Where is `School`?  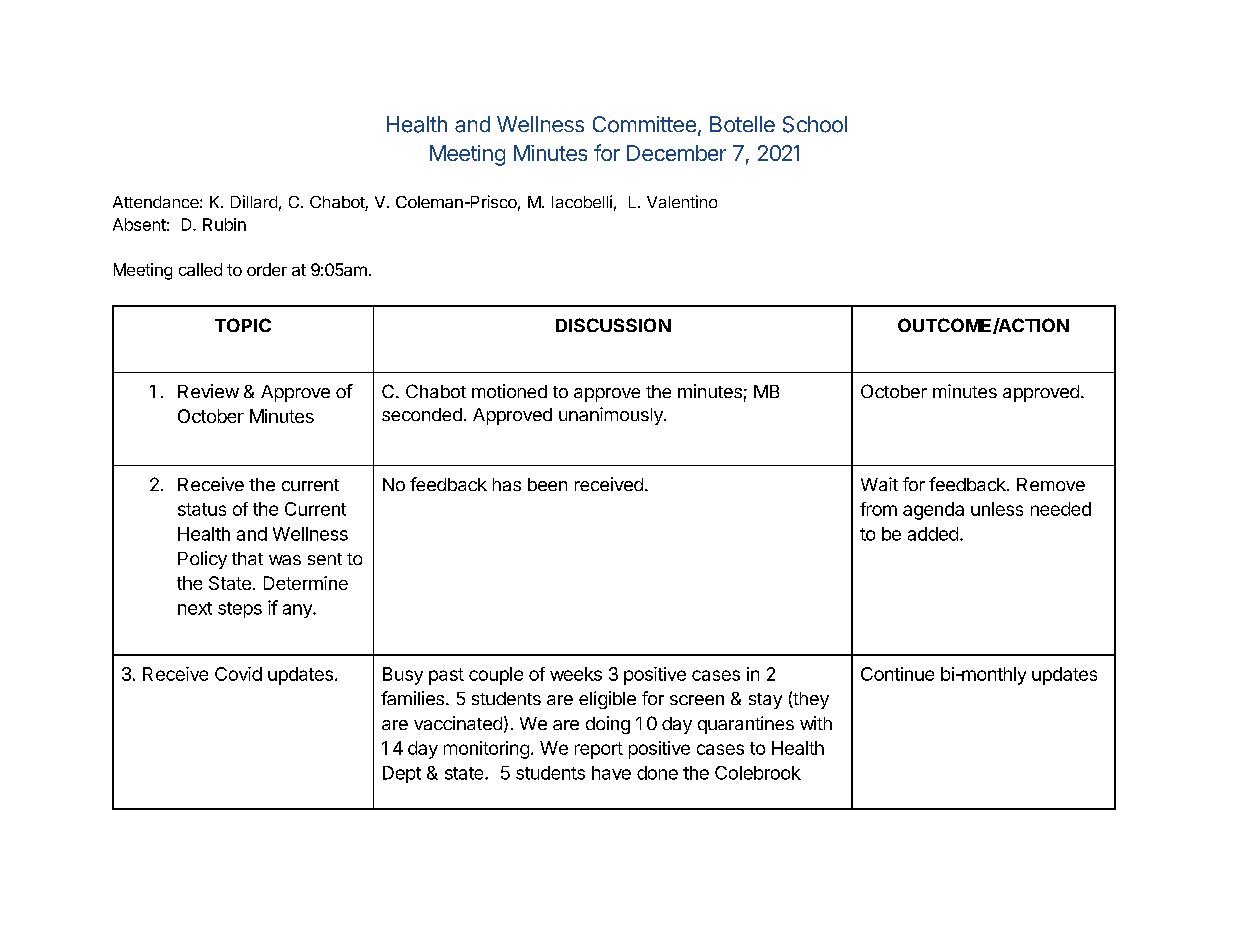
School is located at coordinates (815, 124).
